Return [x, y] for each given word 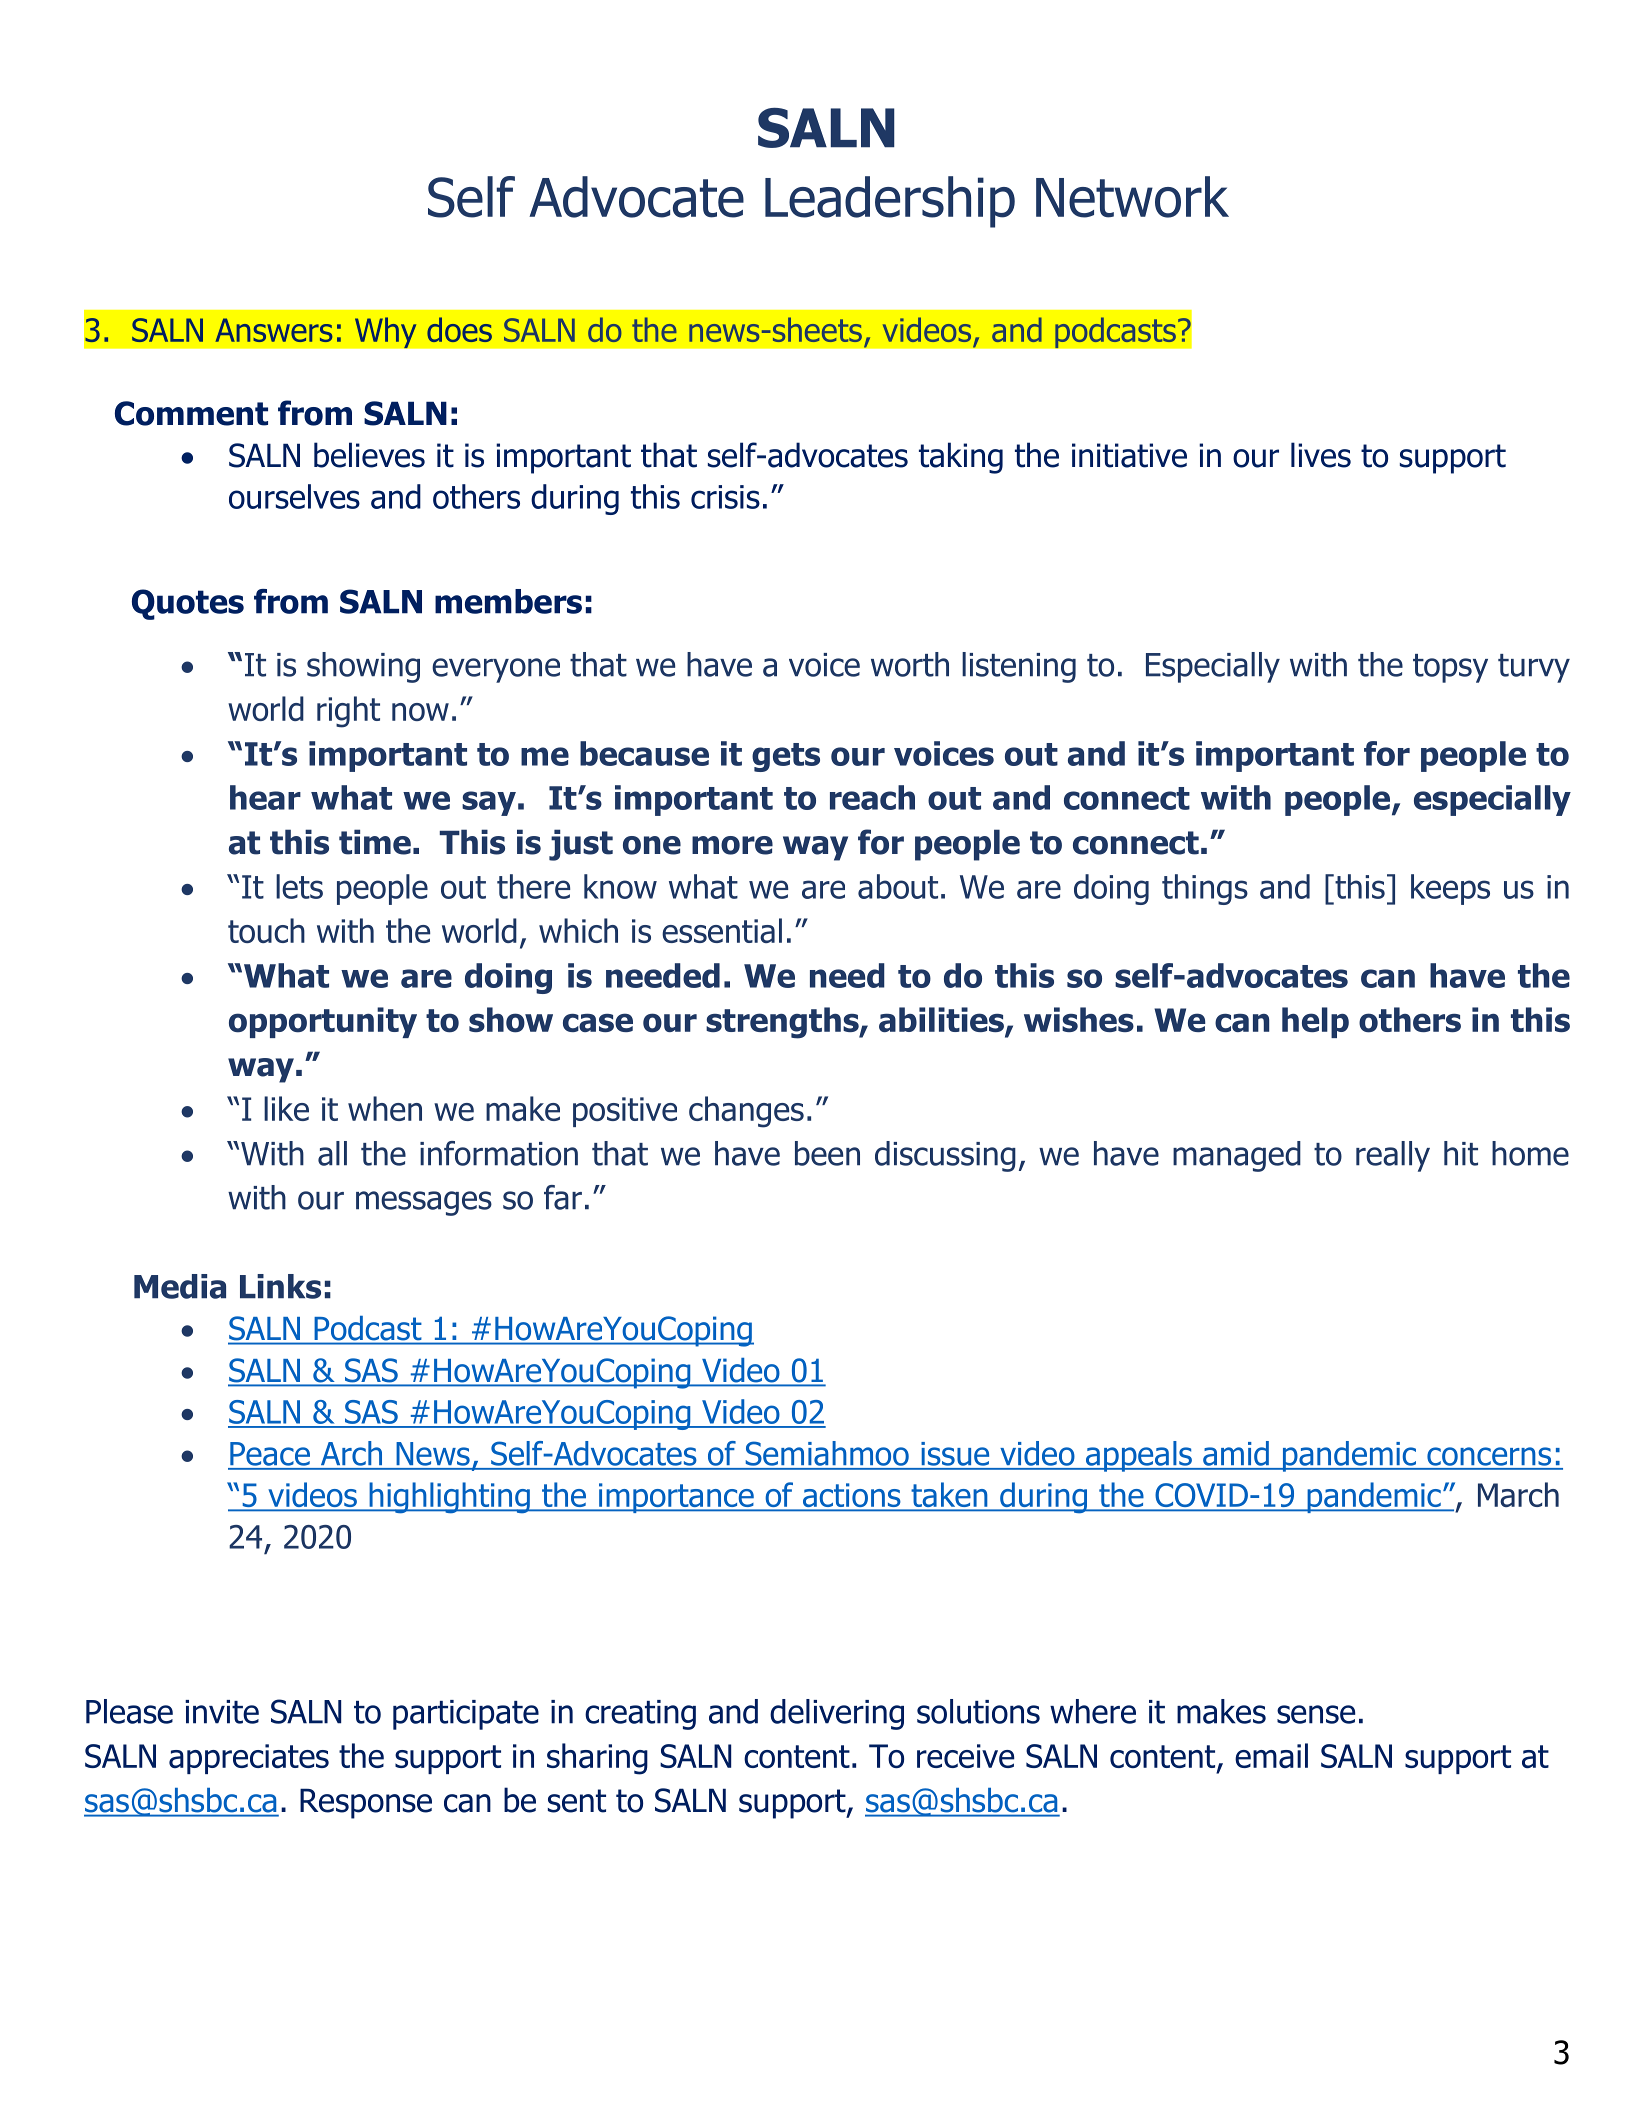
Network [1132, 197]
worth [910, 664]
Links [280, 1286]
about [898, 886]
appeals [1139, 1456]
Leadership [890, 202]
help [1315, 1022]
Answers [273, 330]
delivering [837, 1714]
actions [851, 1496]
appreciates [249, 1759]
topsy [1450, 668]
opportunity [323, 1022]
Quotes [188, 604]
